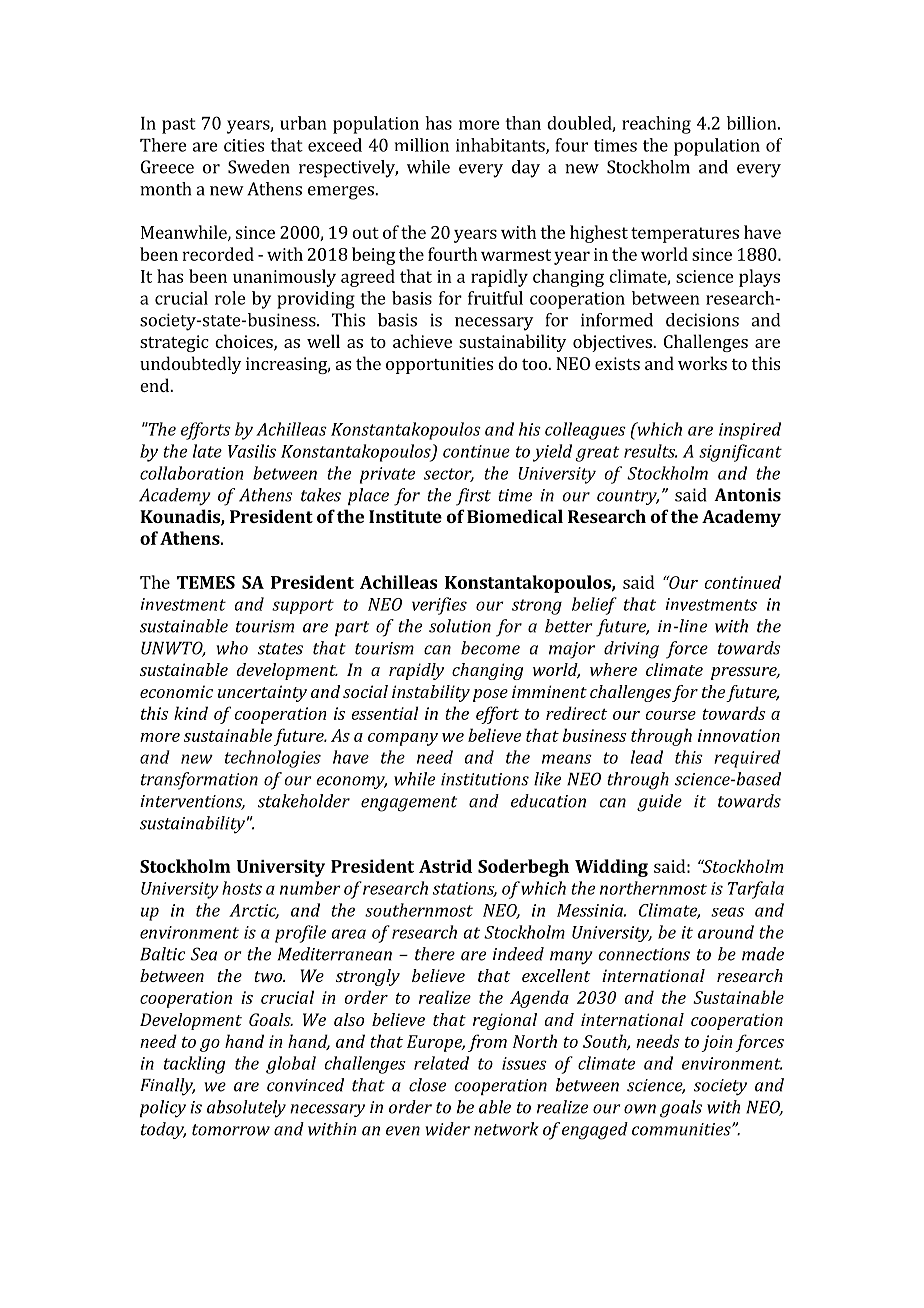 The width and height of the image is (924, 1308). Describe the element at coordinates (447, 1129) in the image. I see `wider` at that location.
